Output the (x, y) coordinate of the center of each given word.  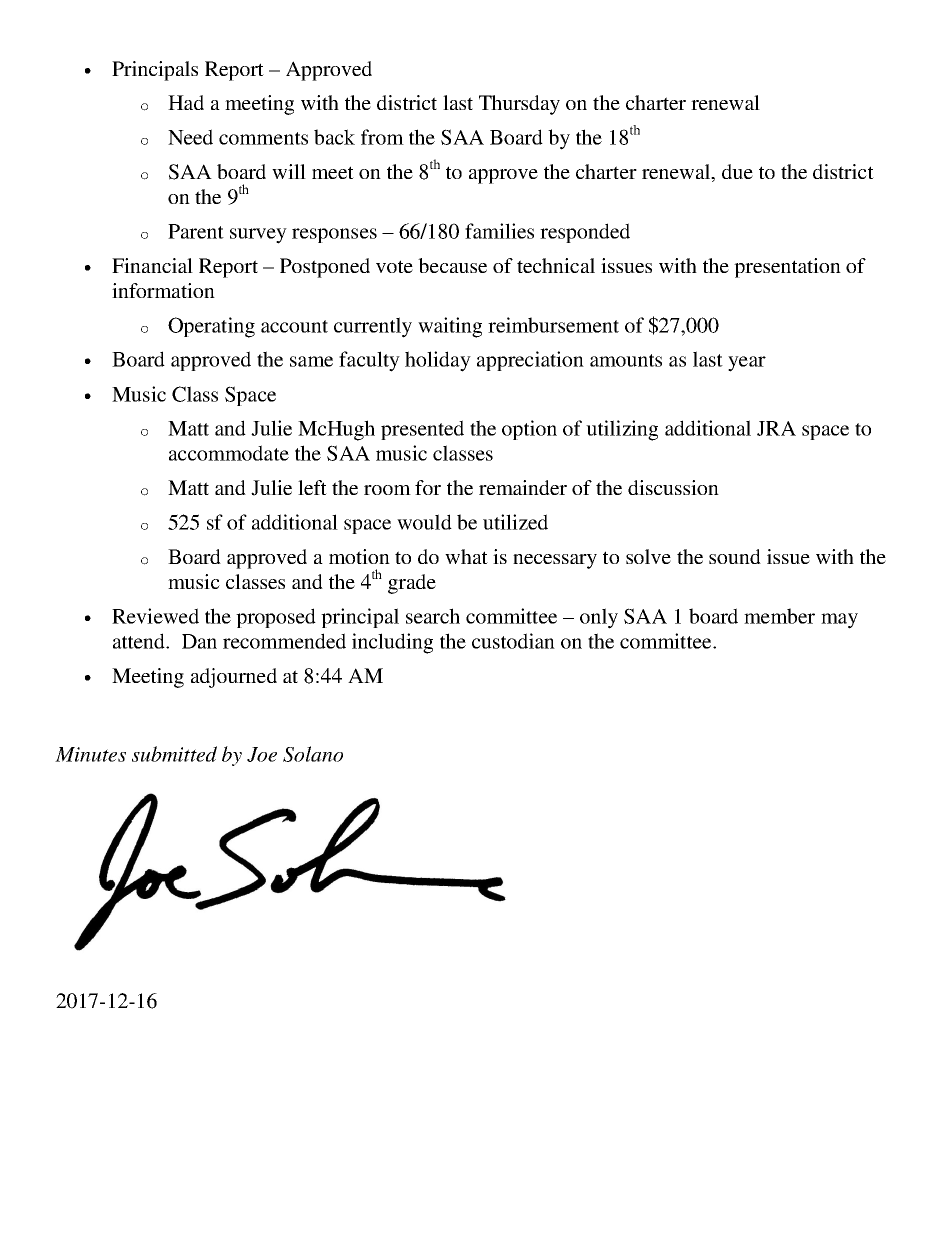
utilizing (622, 430)
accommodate (229, 453)
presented (422, 430)
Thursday (519, 105)
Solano (313, 754)
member (779, 616)
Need (190, 137)
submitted (174, 754)
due (737, 171)
